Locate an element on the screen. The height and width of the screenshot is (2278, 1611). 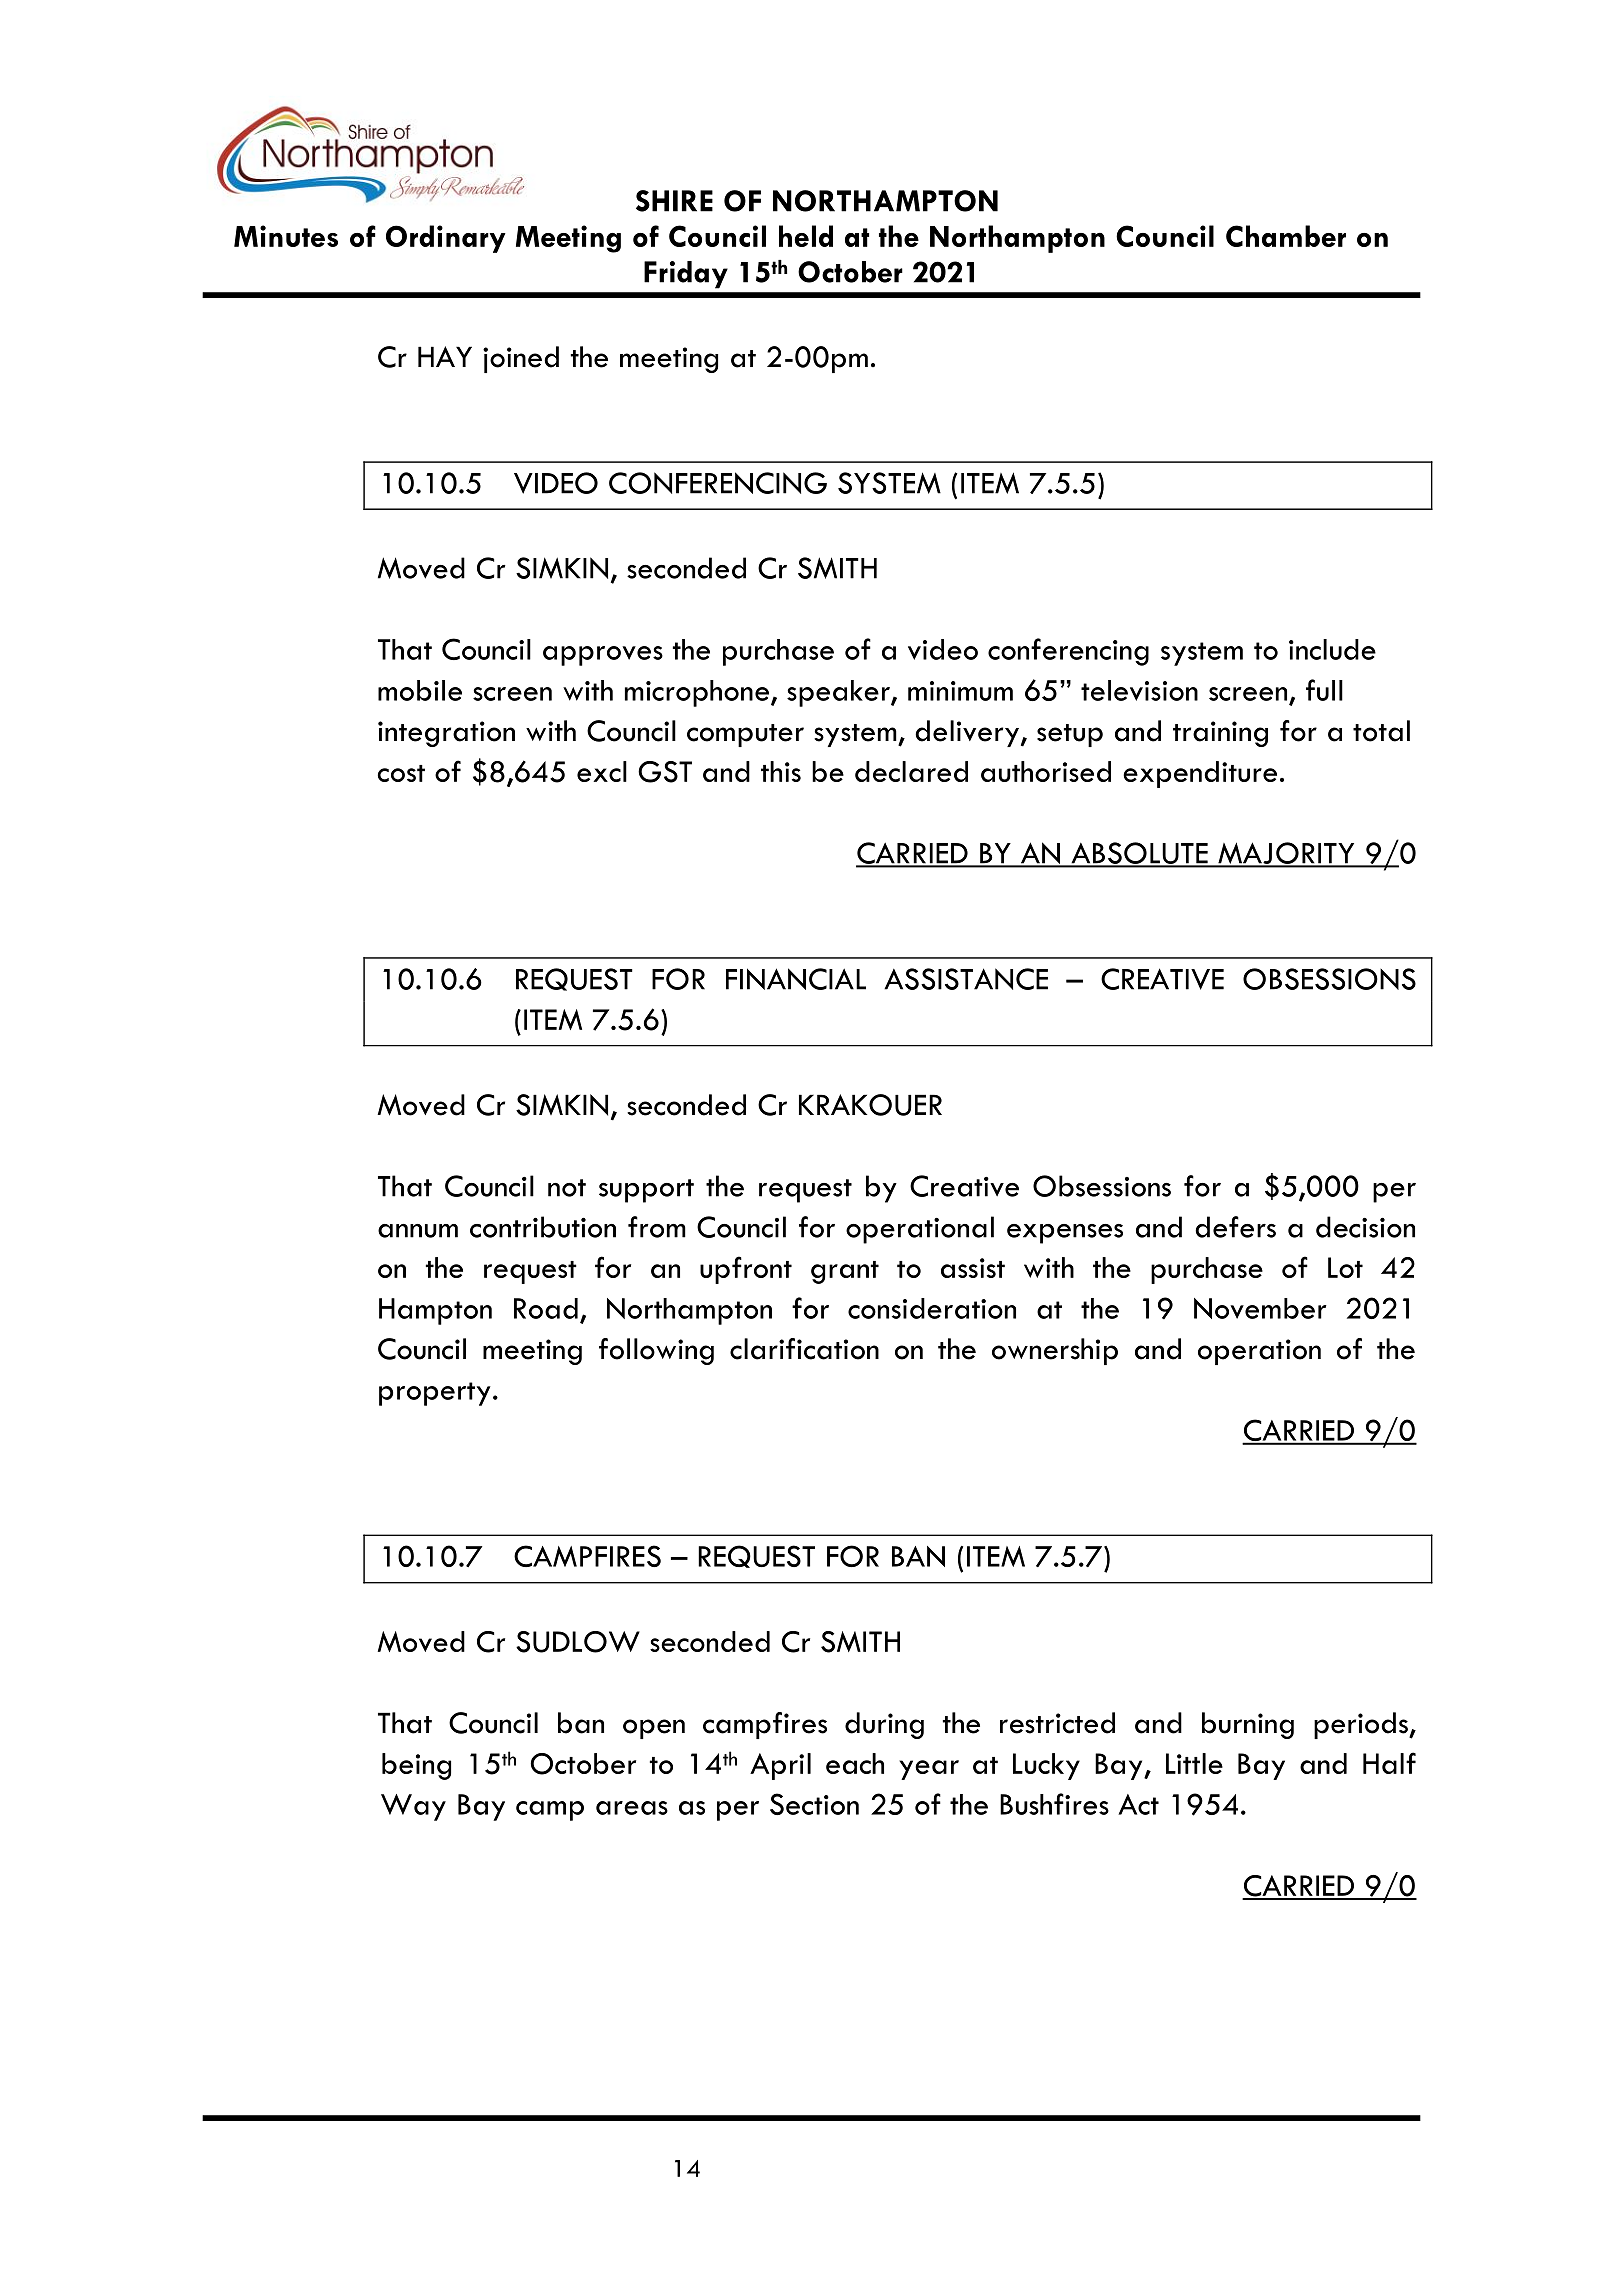
this is located at coordinates (781, 771).
